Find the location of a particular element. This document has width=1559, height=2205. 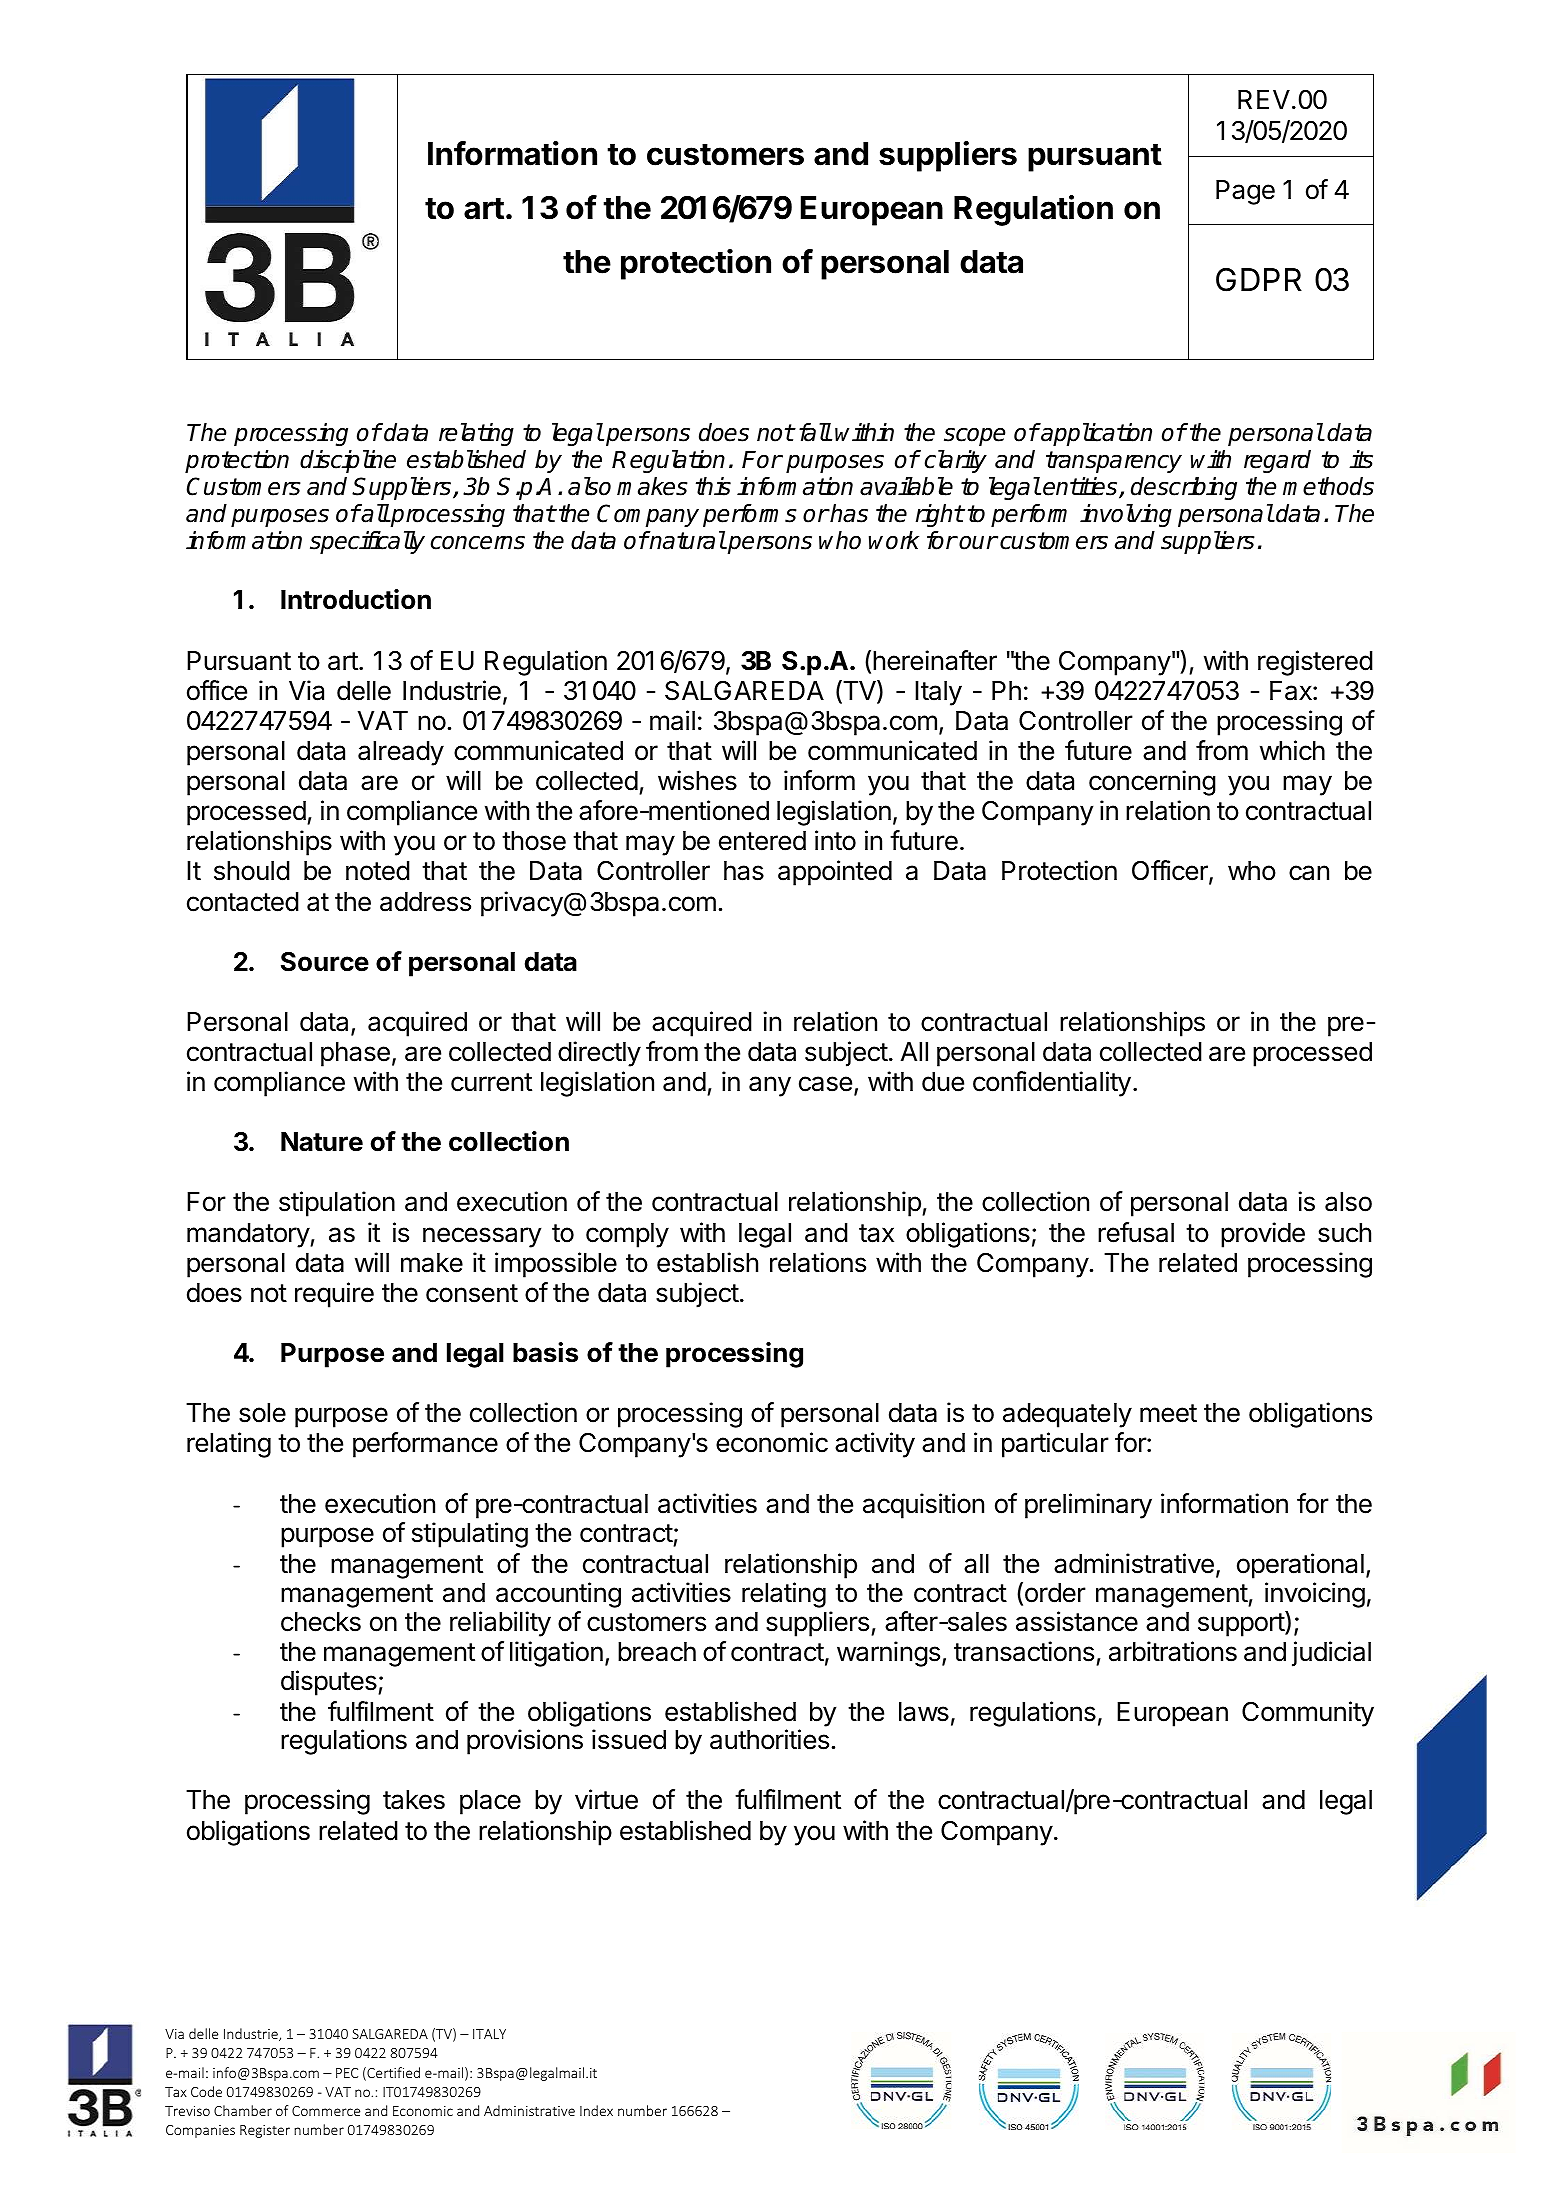

Fax is located at coordinates (1292, 691).
